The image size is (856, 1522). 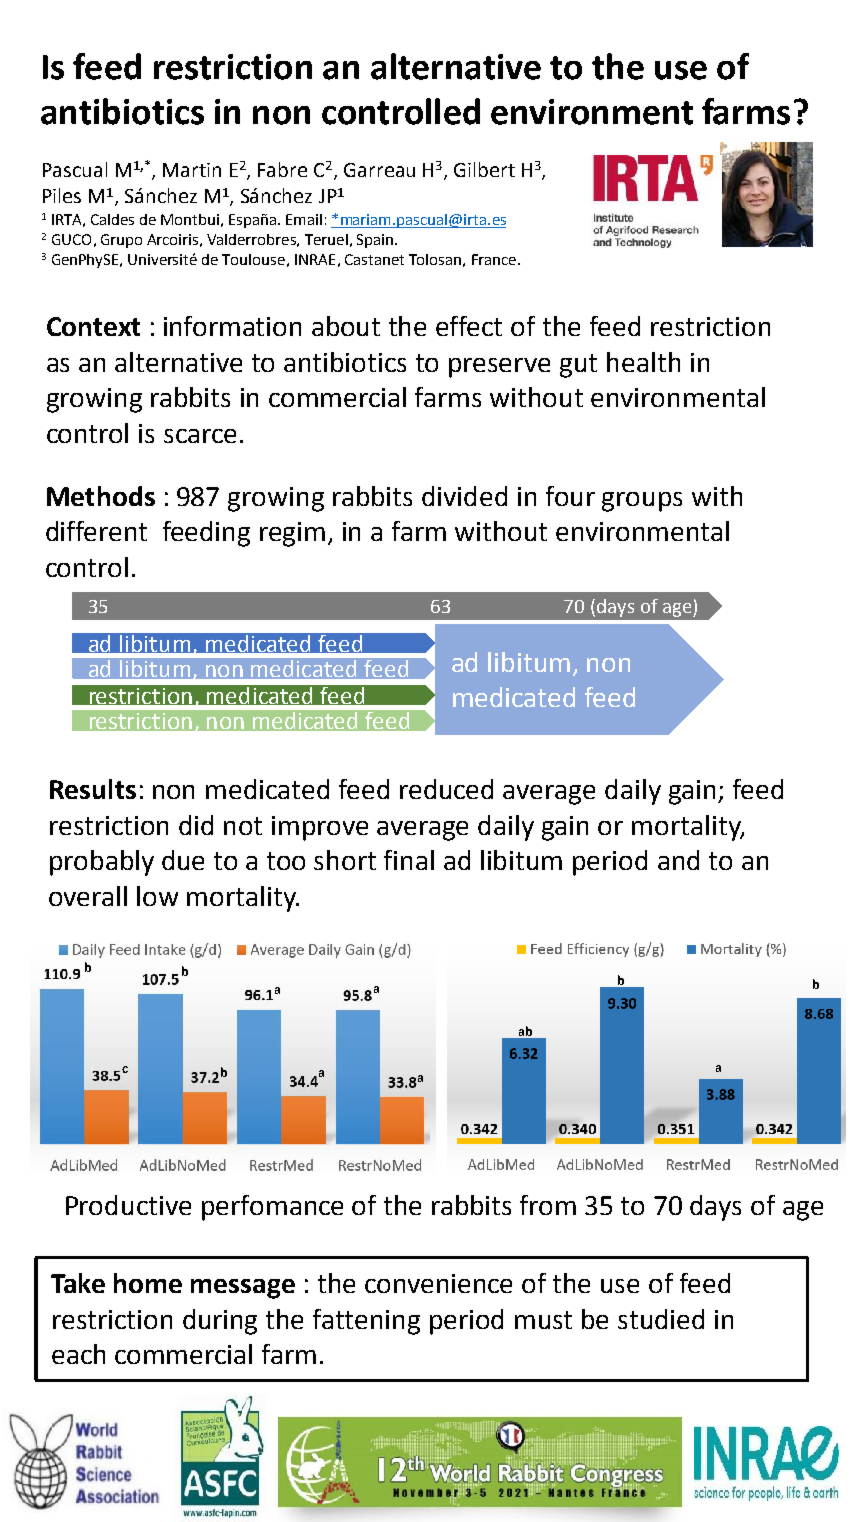 I want to click on and, so click(x=678, y=860).
